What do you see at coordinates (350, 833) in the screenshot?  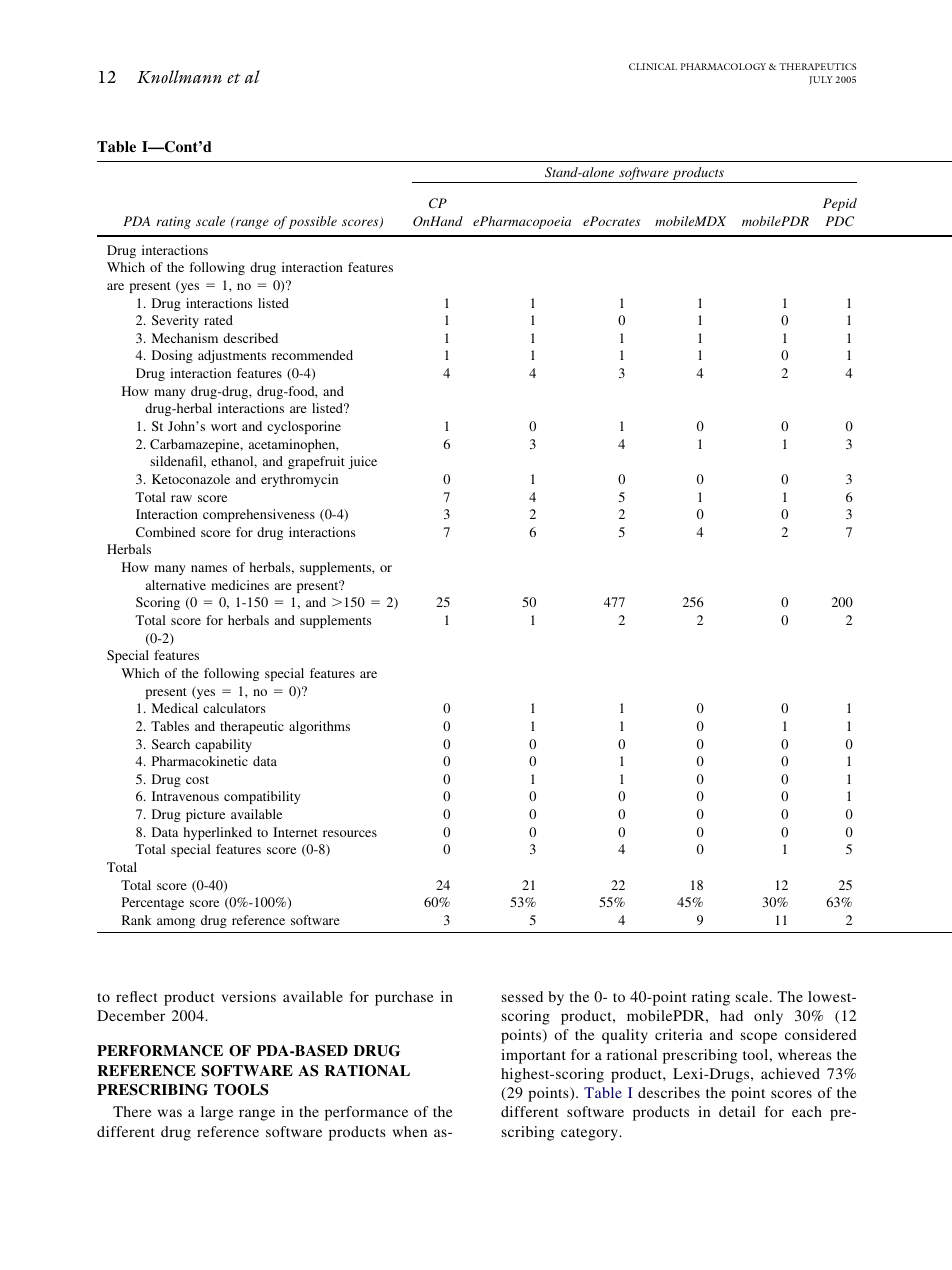 I see `resources` at bounding box center [350, 833].
